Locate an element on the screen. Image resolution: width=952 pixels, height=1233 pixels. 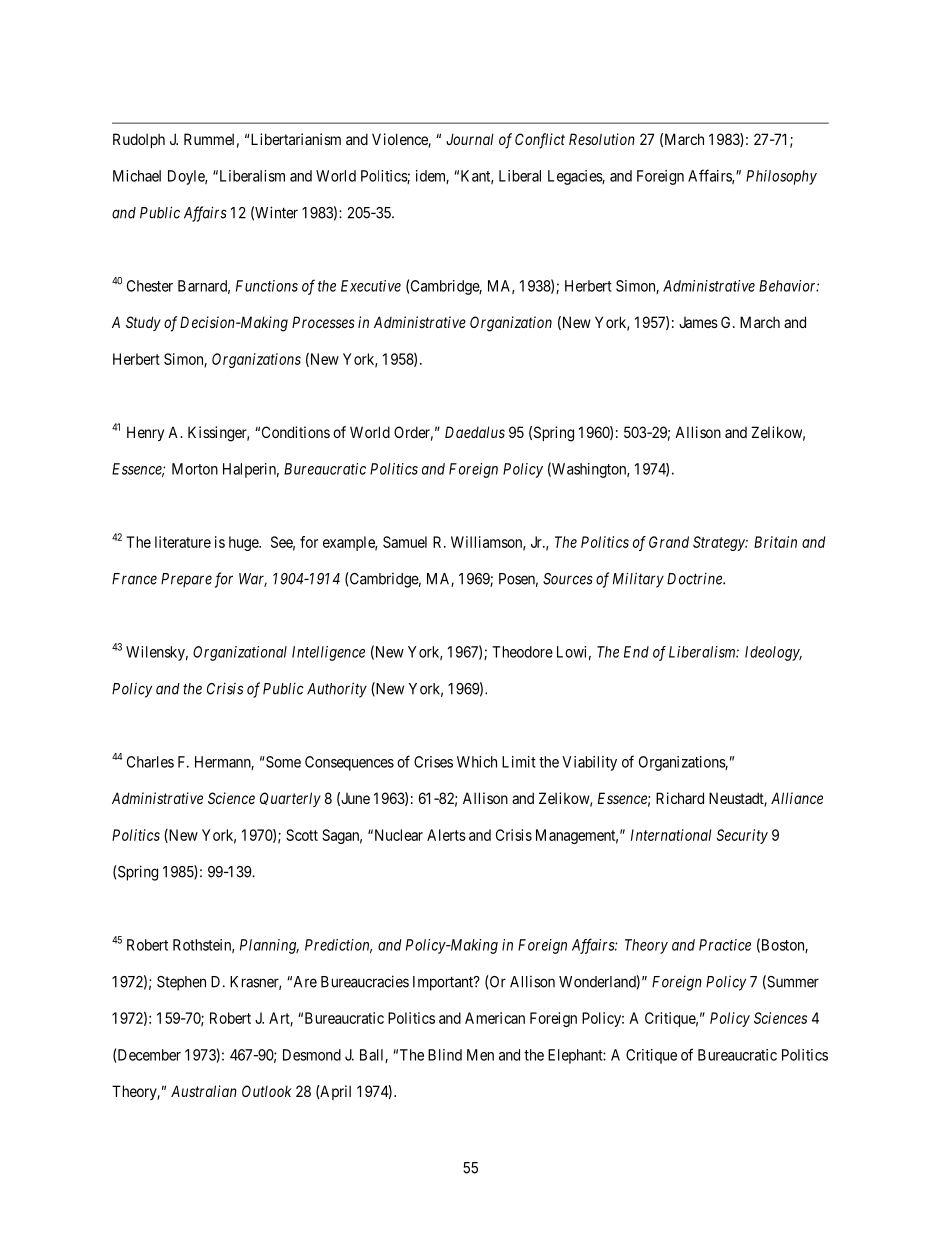
Philosophy is located at coordinates (781, 177).
